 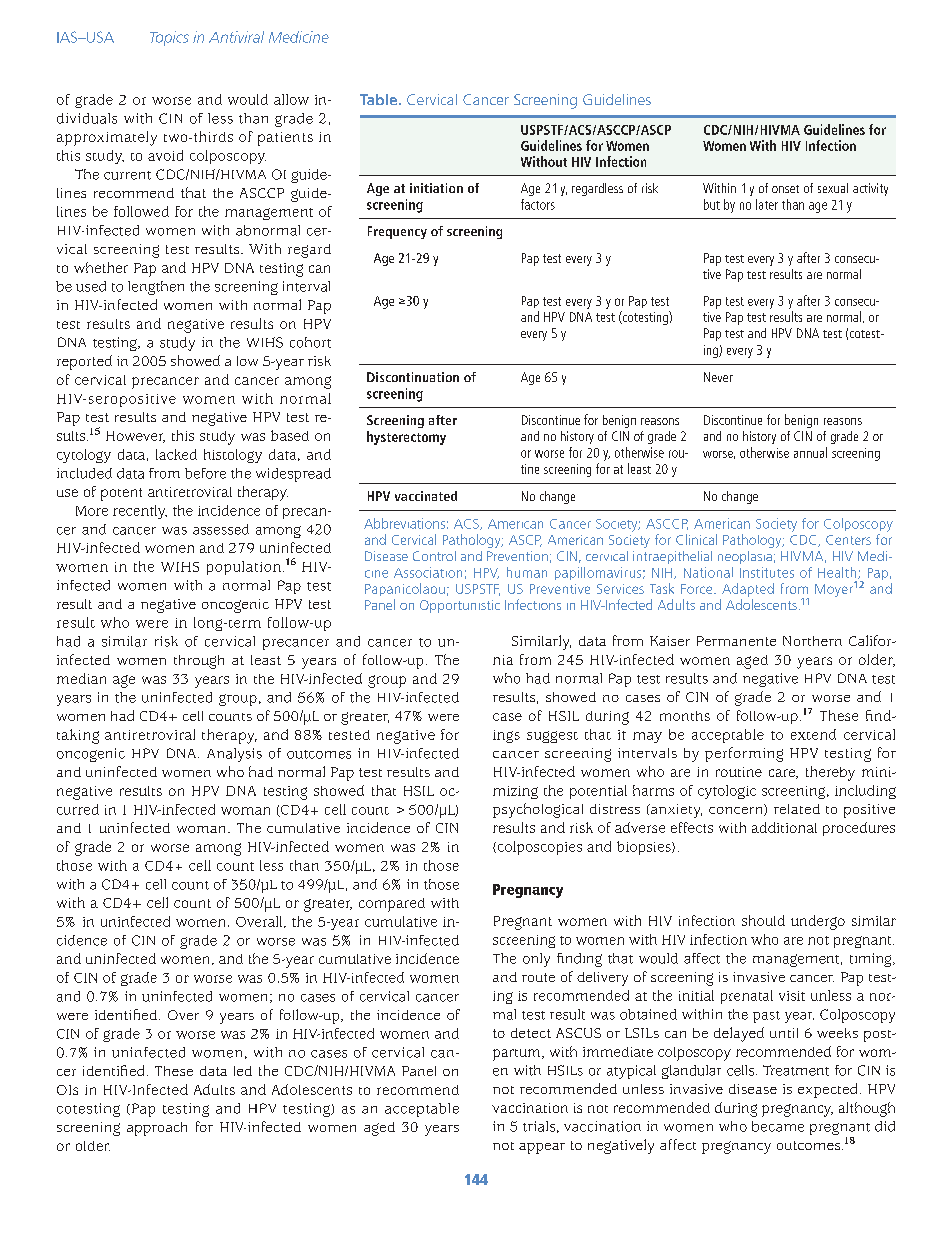 I want to click on hysterectomy, so click(x=406, y=438).
